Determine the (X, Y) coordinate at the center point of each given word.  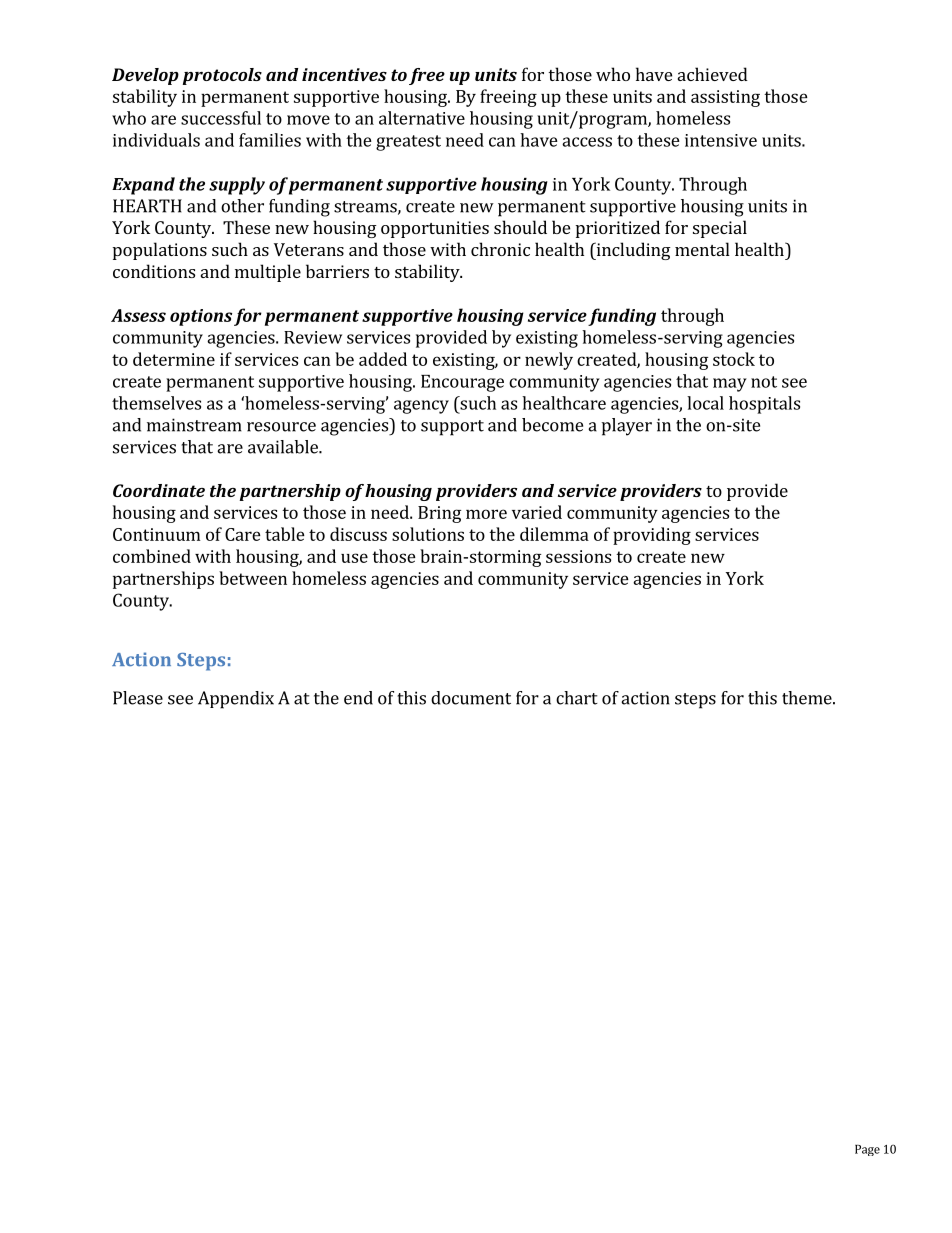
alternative (422, 118)
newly (549, 361)
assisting (725, 98)
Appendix (236, 700)
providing (652, 536)
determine (174, 359)
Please (138, 698)
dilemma (554, 534)
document (471, 698)
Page (867, 1150)
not (764, 382)
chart (577, 698)
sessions (578, 556)
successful (221, 118)
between (253, 578)
